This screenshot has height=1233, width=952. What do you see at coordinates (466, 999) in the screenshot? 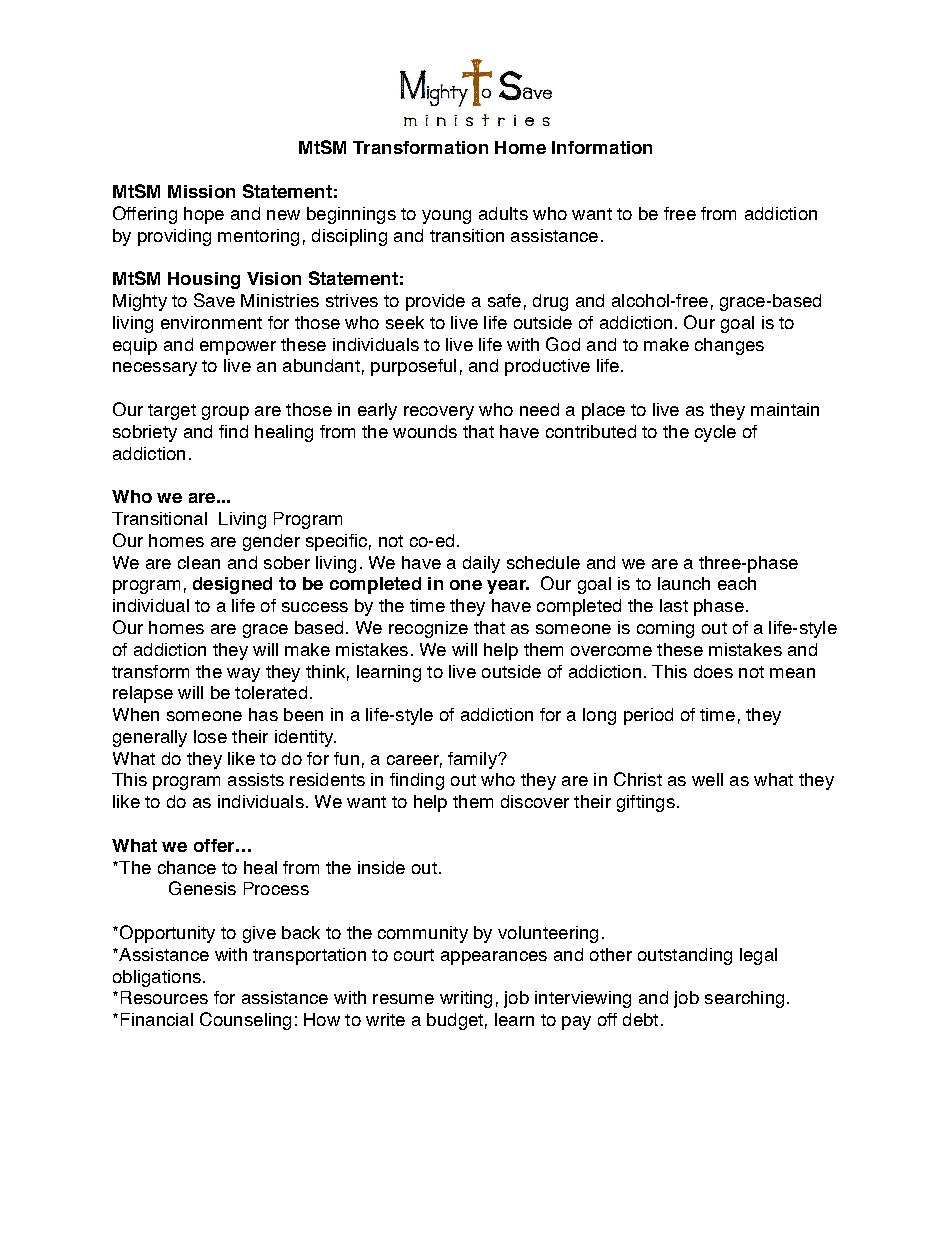
I see `writing` at bounding box center [466, 999].
